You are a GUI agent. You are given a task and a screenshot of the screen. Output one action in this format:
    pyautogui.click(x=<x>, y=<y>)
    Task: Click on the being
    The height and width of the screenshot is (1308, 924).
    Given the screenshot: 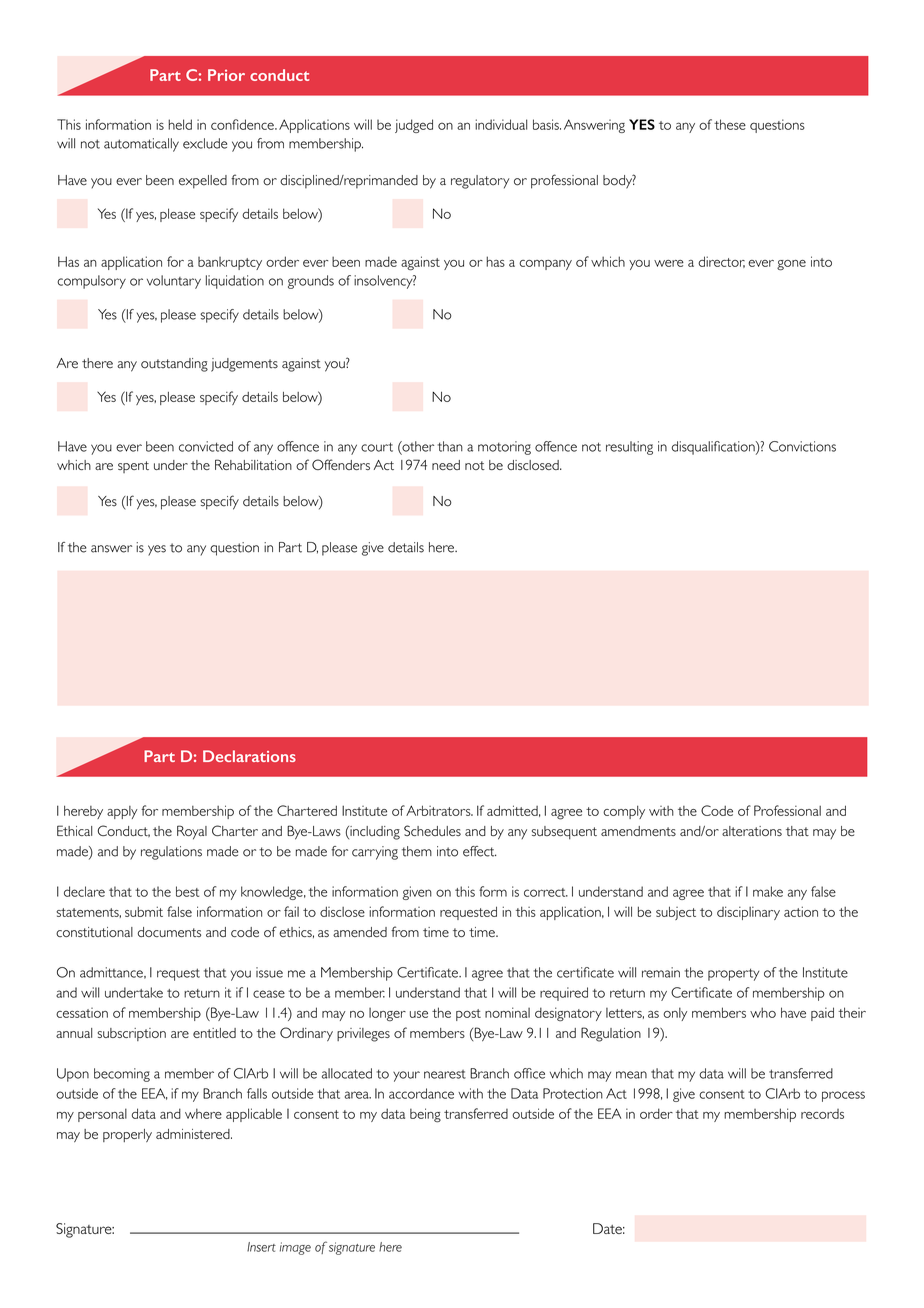 What is the action you would take?
    pyautogui.click(x=425, y=1115)
